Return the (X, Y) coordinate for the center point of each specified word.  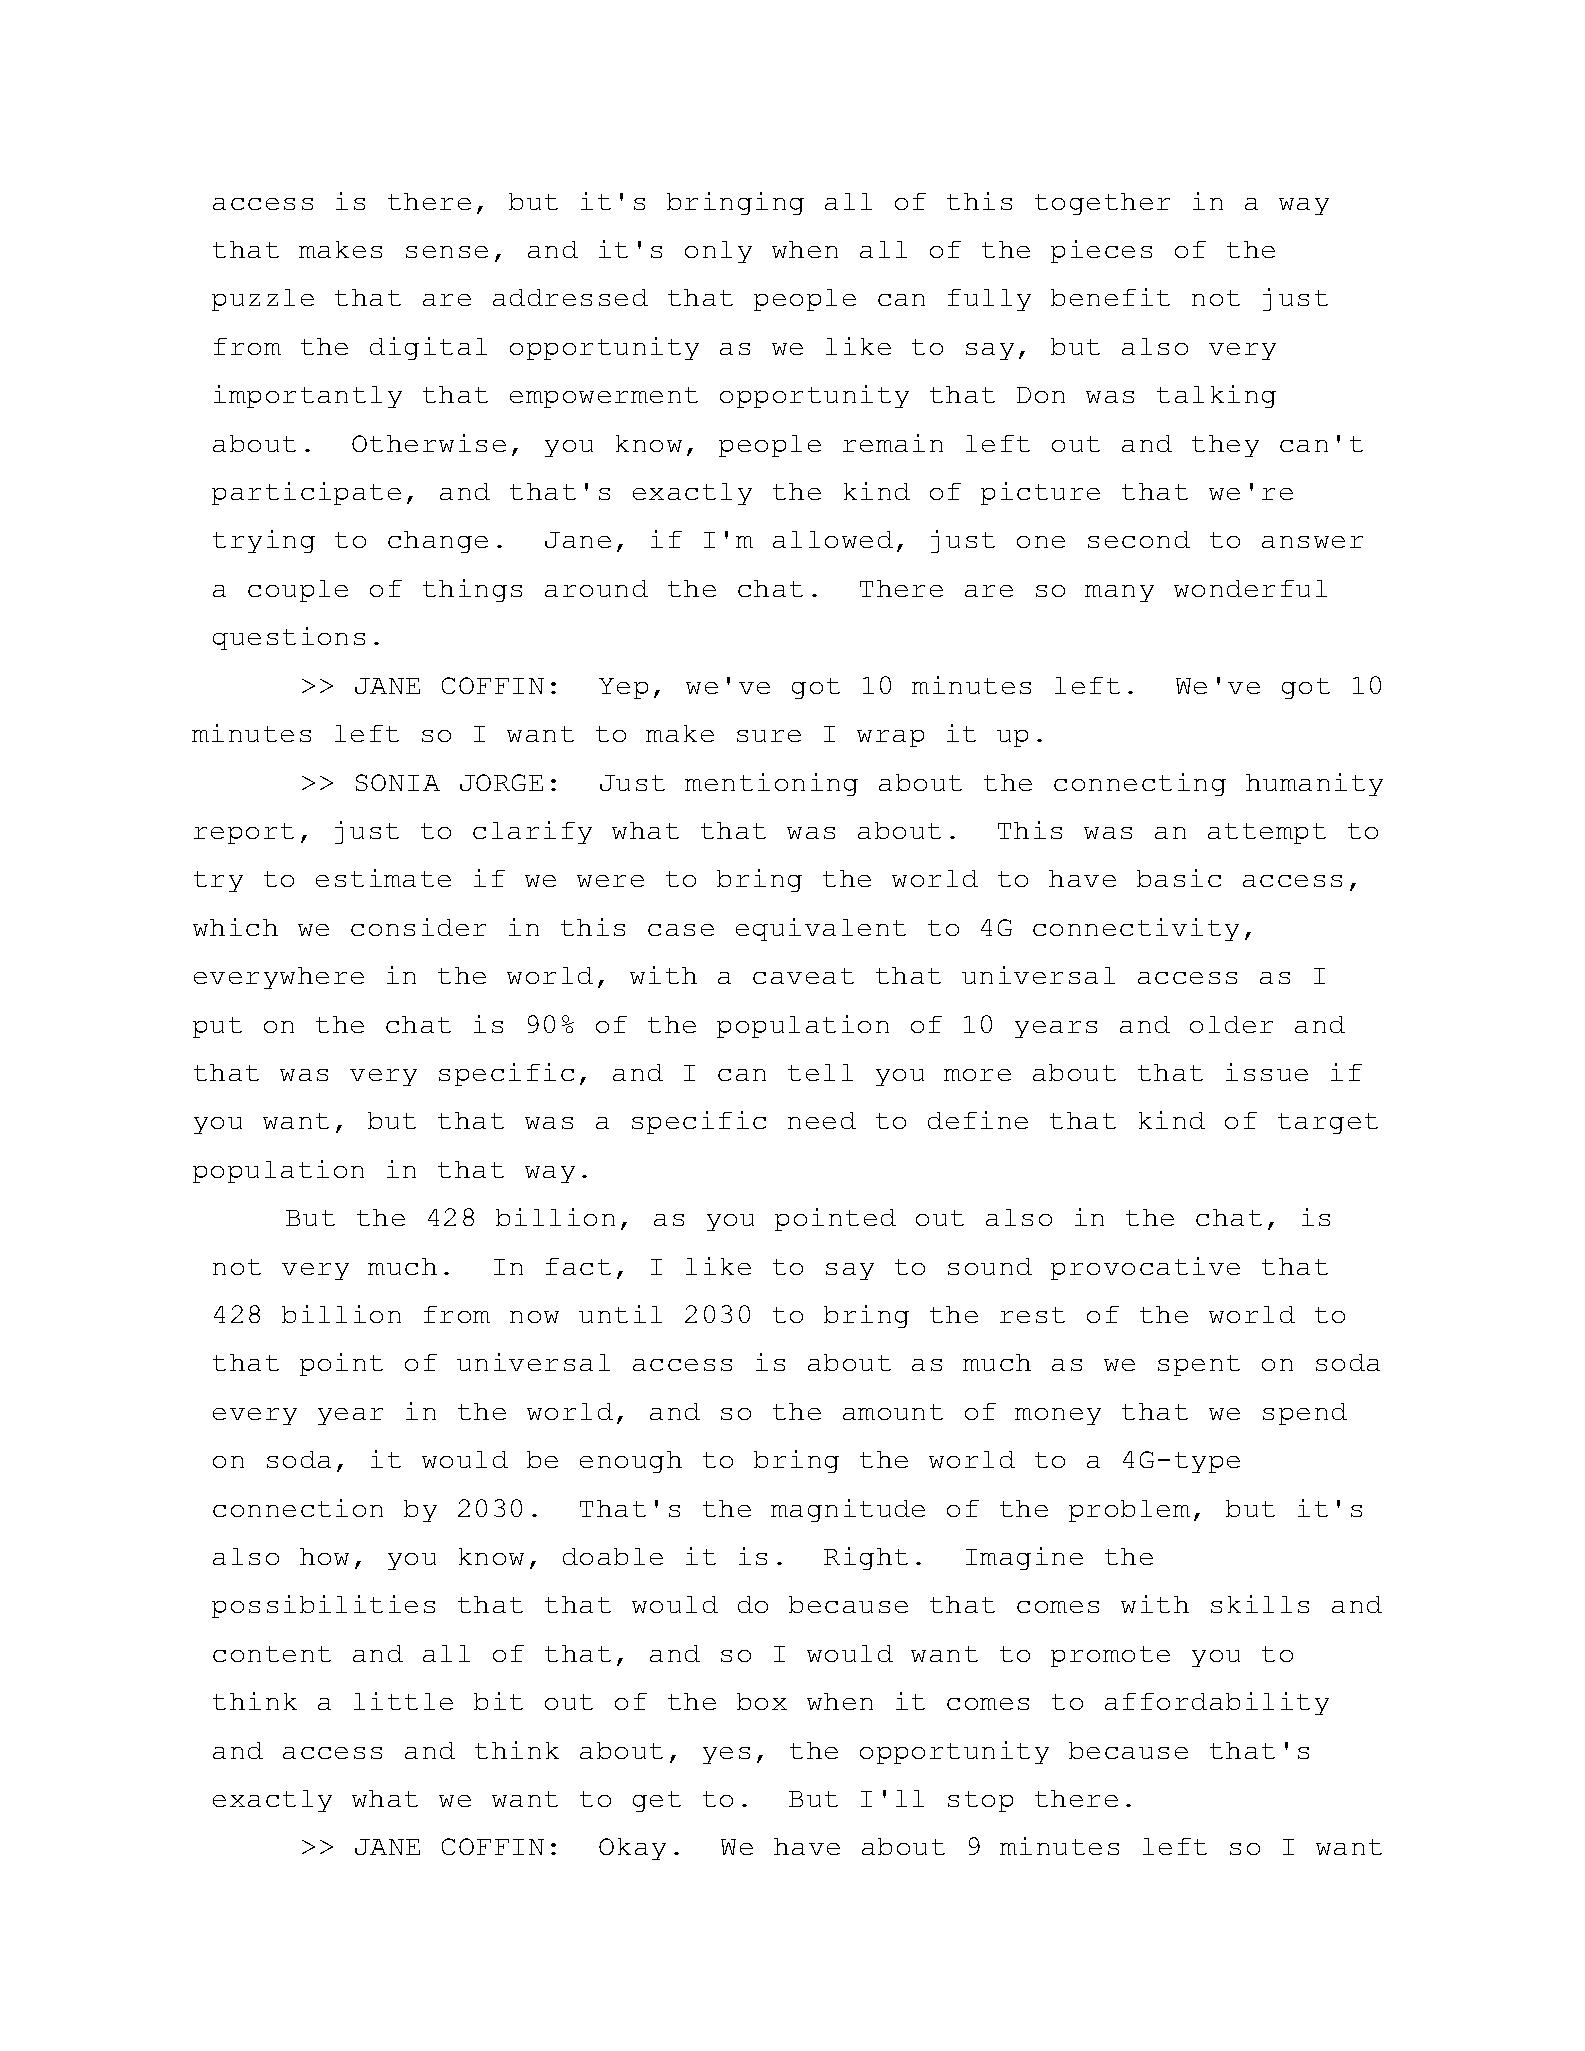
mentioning (771, 784)
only (718, 252)
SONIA (398, 782)
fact (578, 1266)
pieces (1101, 251)
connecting (1140, 784)
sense (447, 252)
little (403, 1701)
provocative (1145, 1268)
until (620, 1314)
